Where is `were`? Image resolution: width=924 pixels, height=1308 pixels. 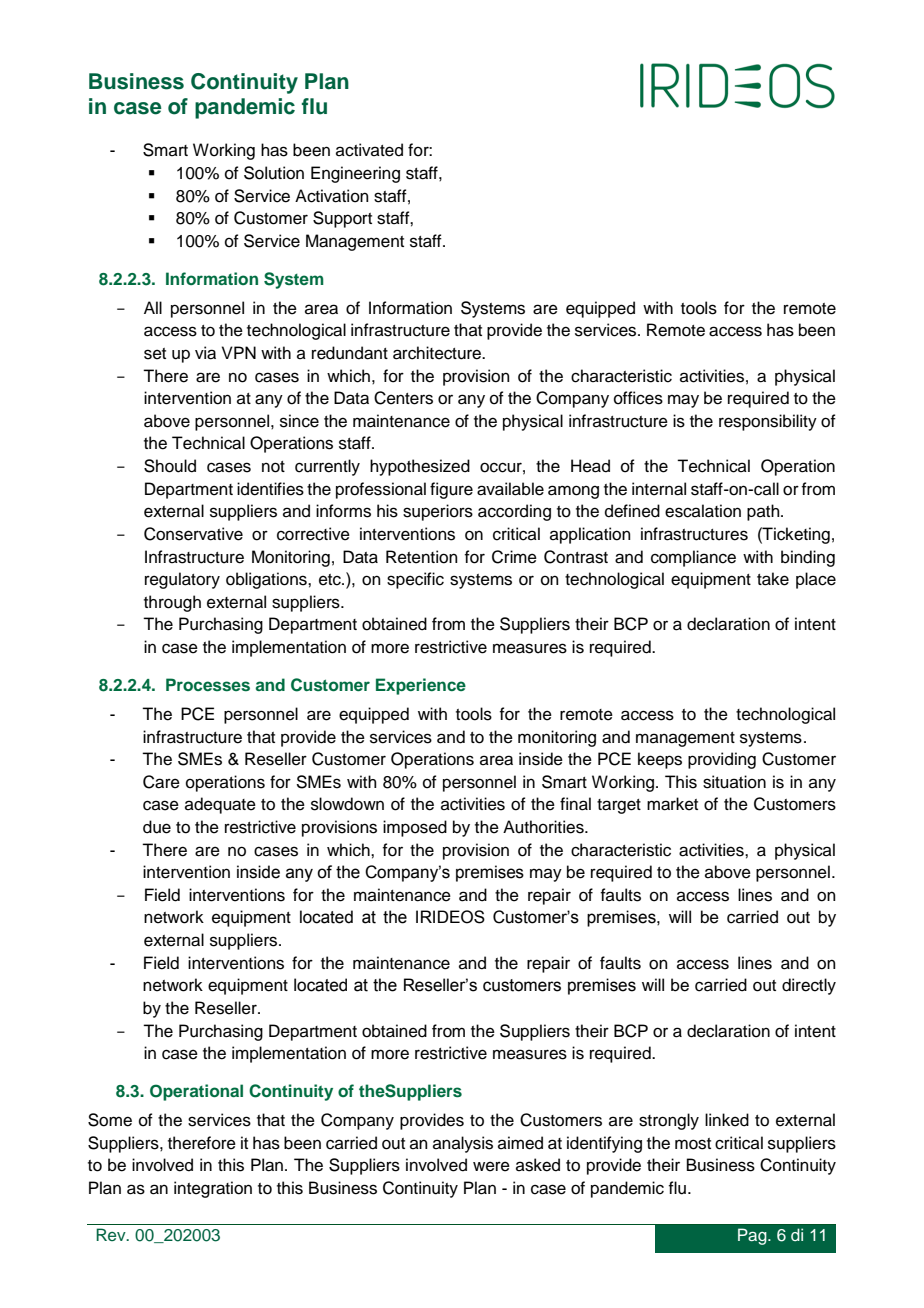
were is located at coordinates (491, 1166).
